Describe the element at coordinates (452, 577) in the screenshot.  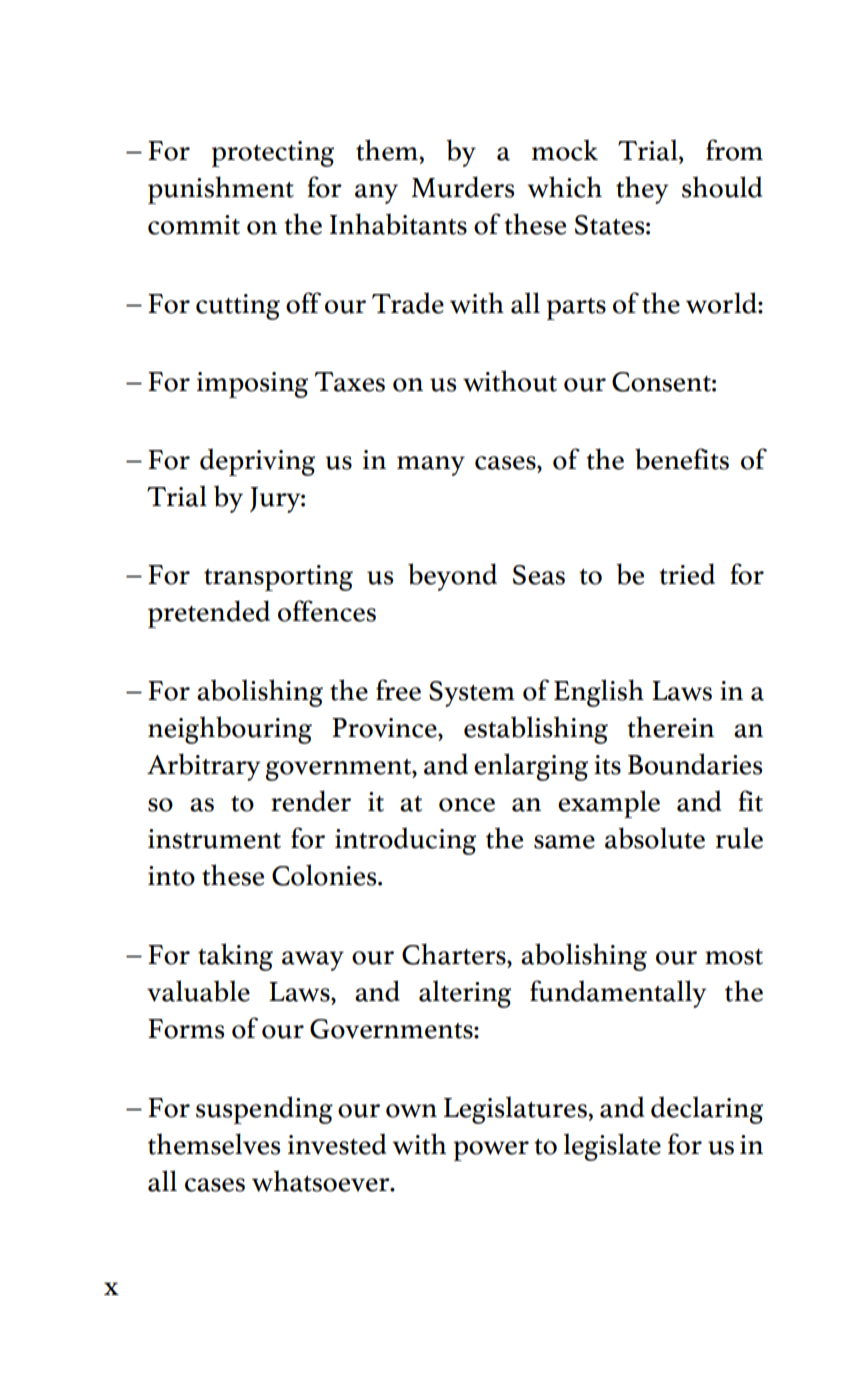
I see `beyond` at that location.
